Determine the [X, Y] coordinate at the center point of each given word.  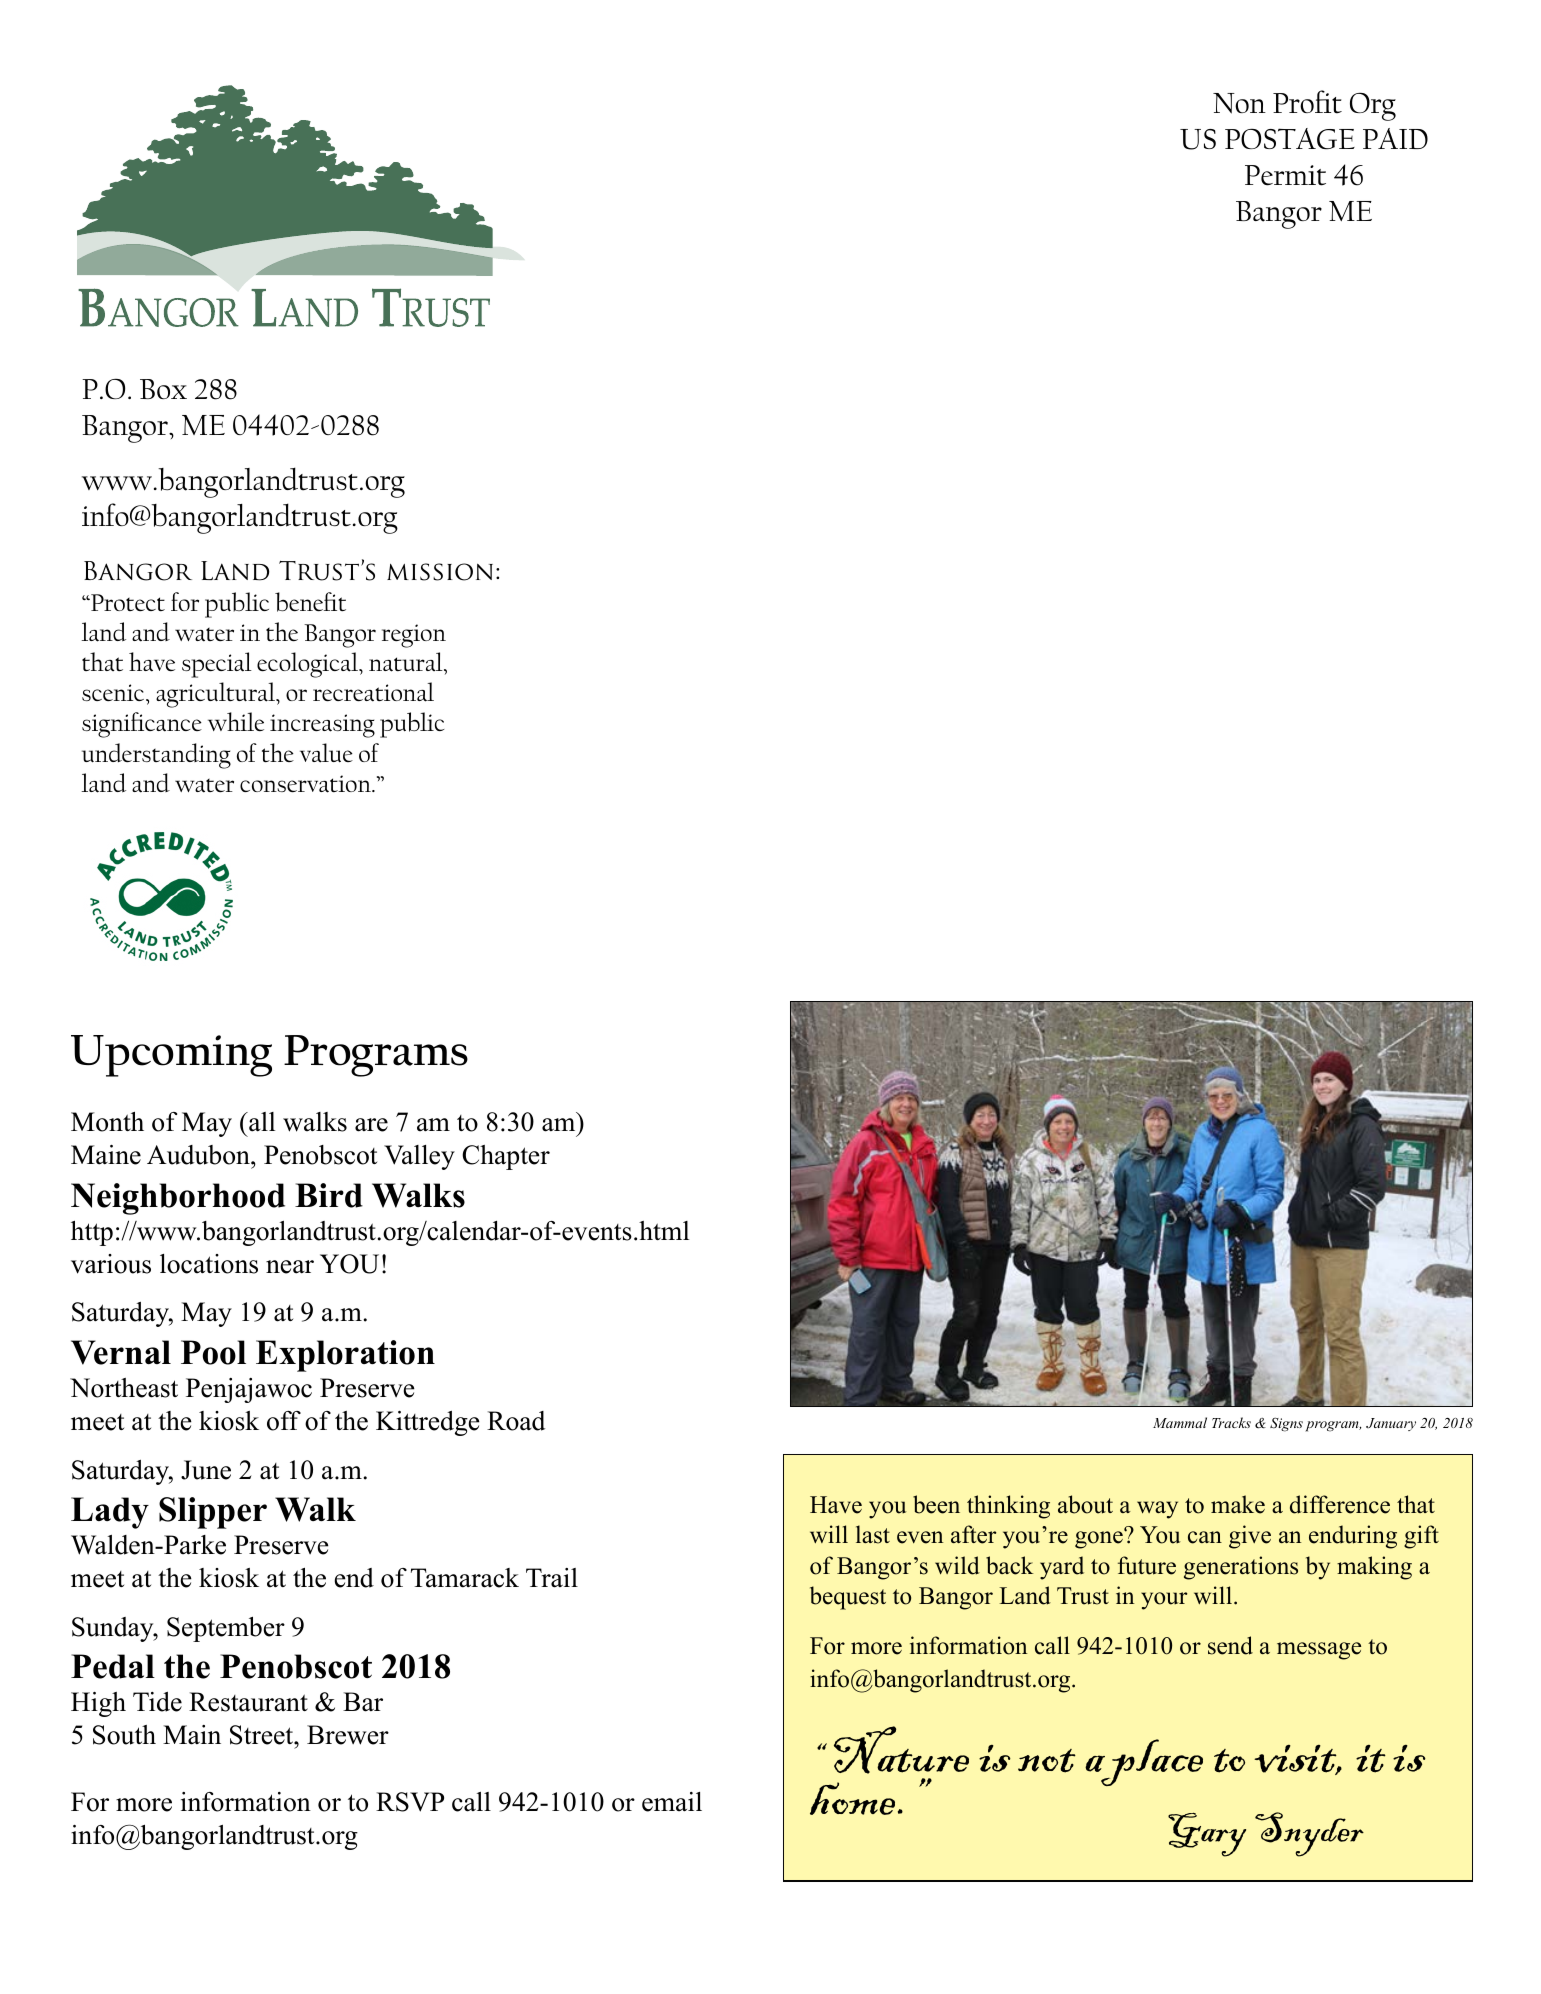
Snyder [1309, 1834]
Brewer [348, 1735]
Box [163, 389]
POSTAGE [1290, 139]
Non [1239, 103]
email [672, 1802]
